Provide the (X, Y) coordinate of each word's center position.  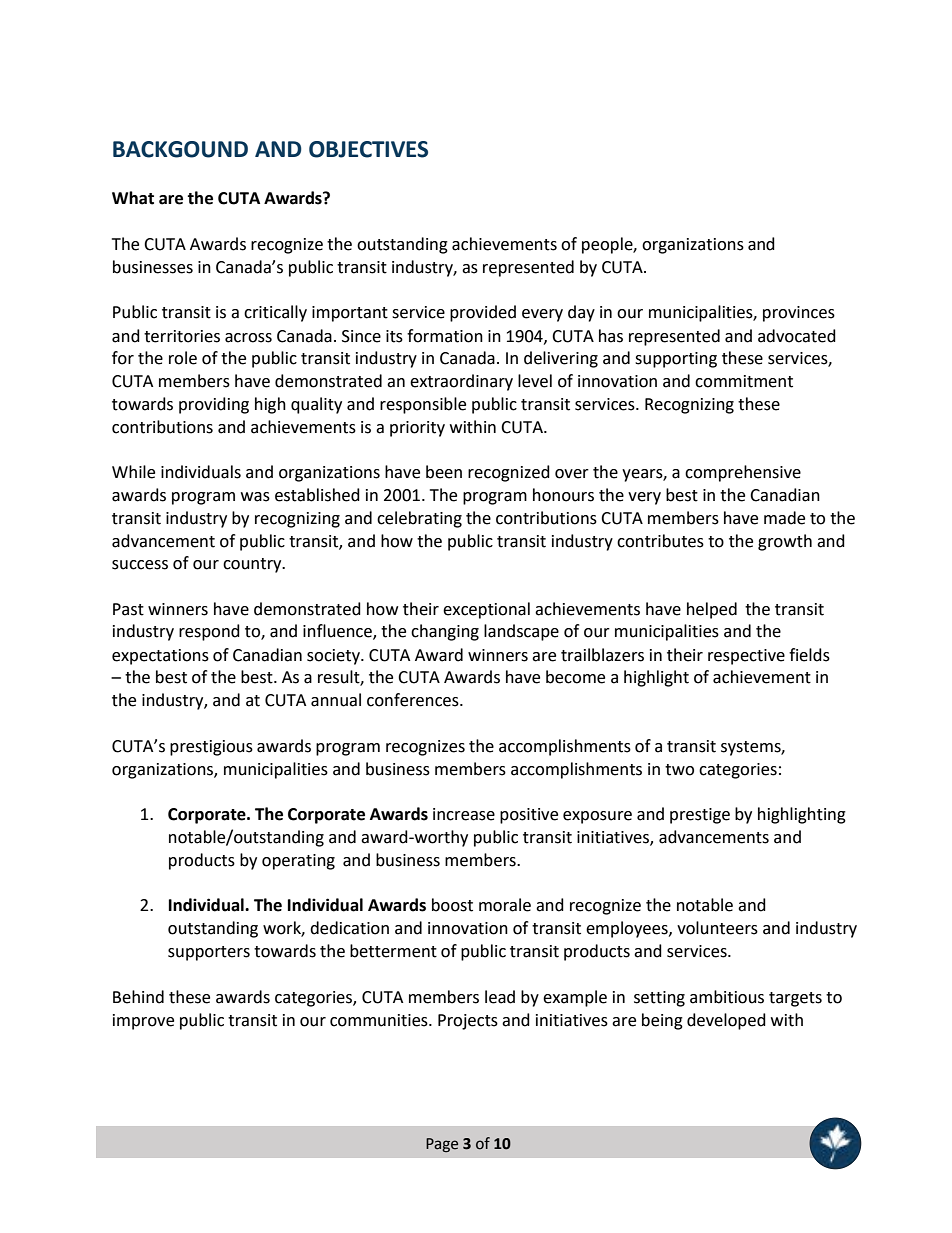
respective (746, 657)
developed (726, 1021)
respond (209, 632)
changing (445, 632)
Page (442, 1145)
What (133, 198)
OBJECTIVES (368, 149)
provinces (799, 314)
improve (143, 1022)
